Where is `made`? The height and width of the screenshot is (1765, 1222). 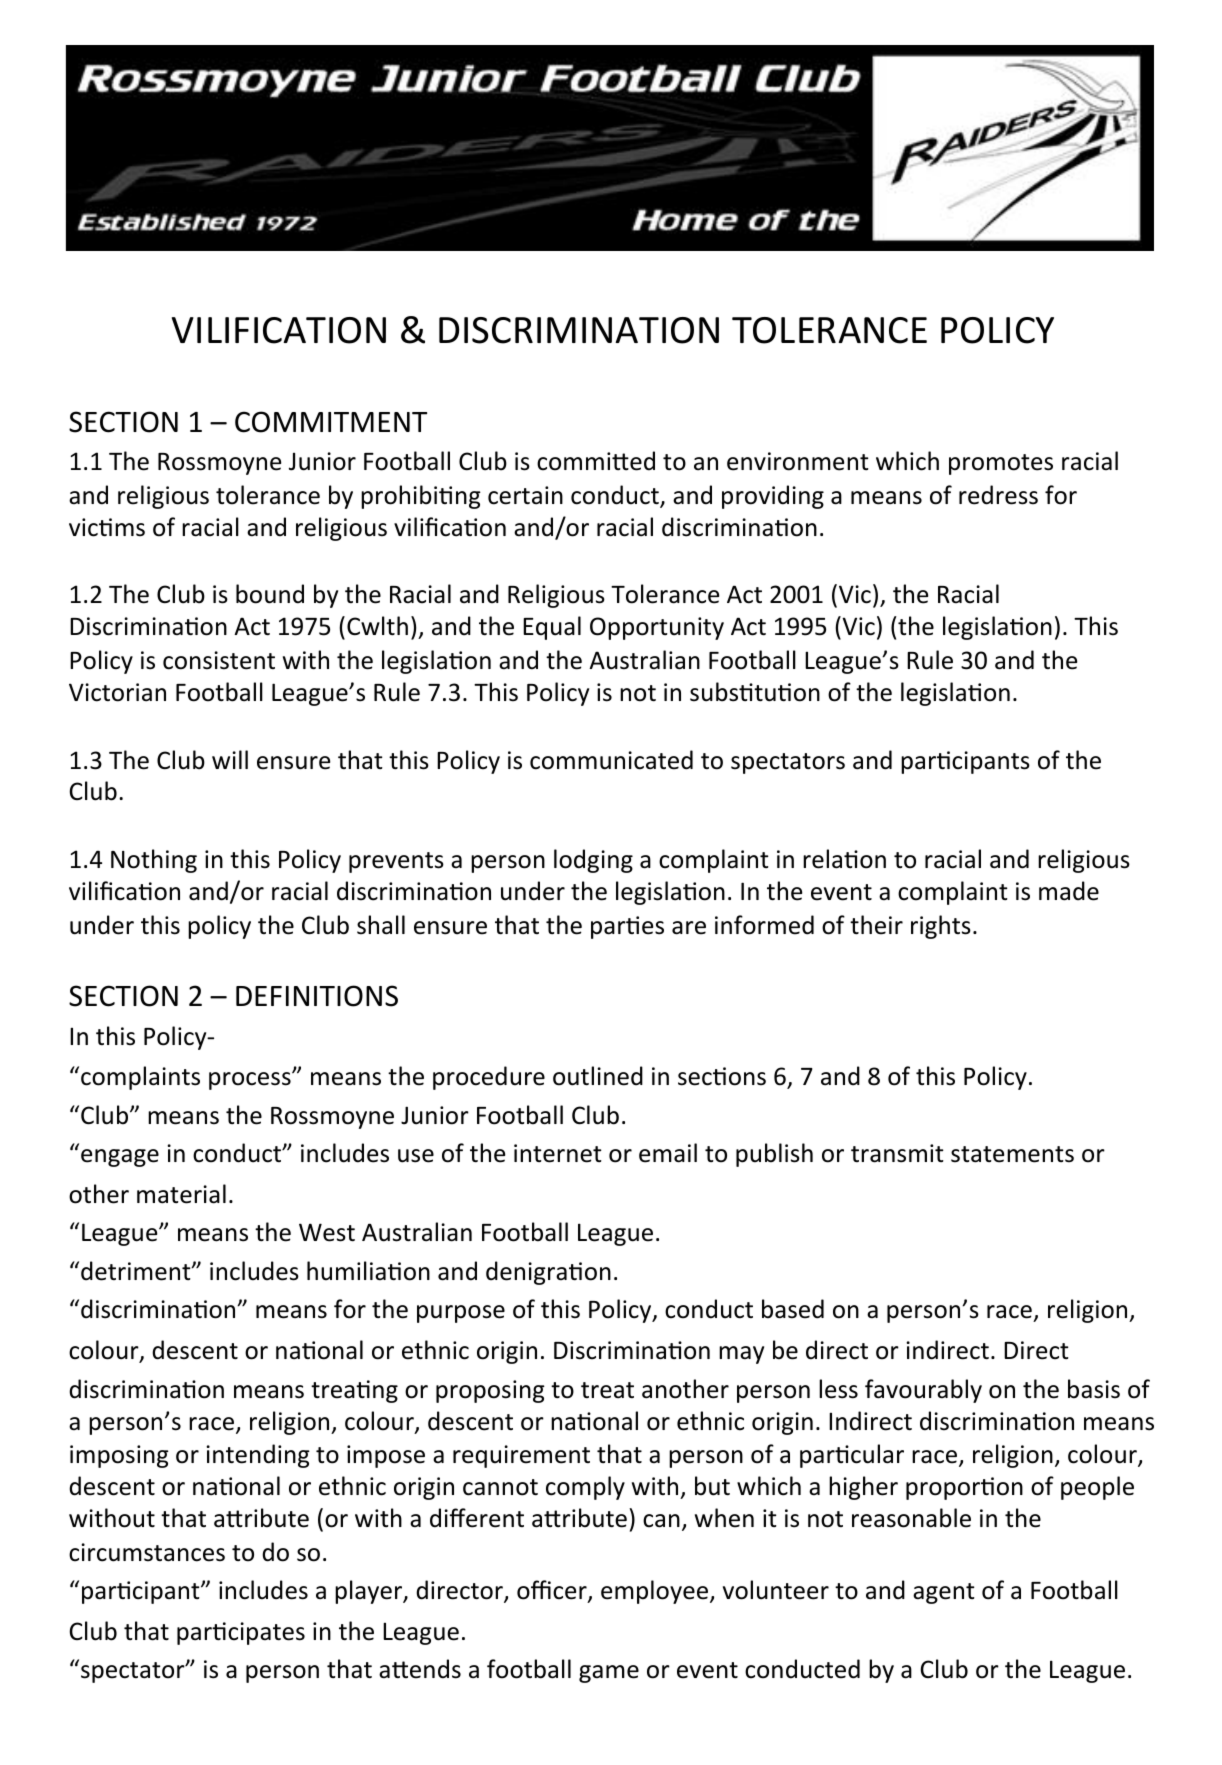
made is located at coordinates (1069, 891).
